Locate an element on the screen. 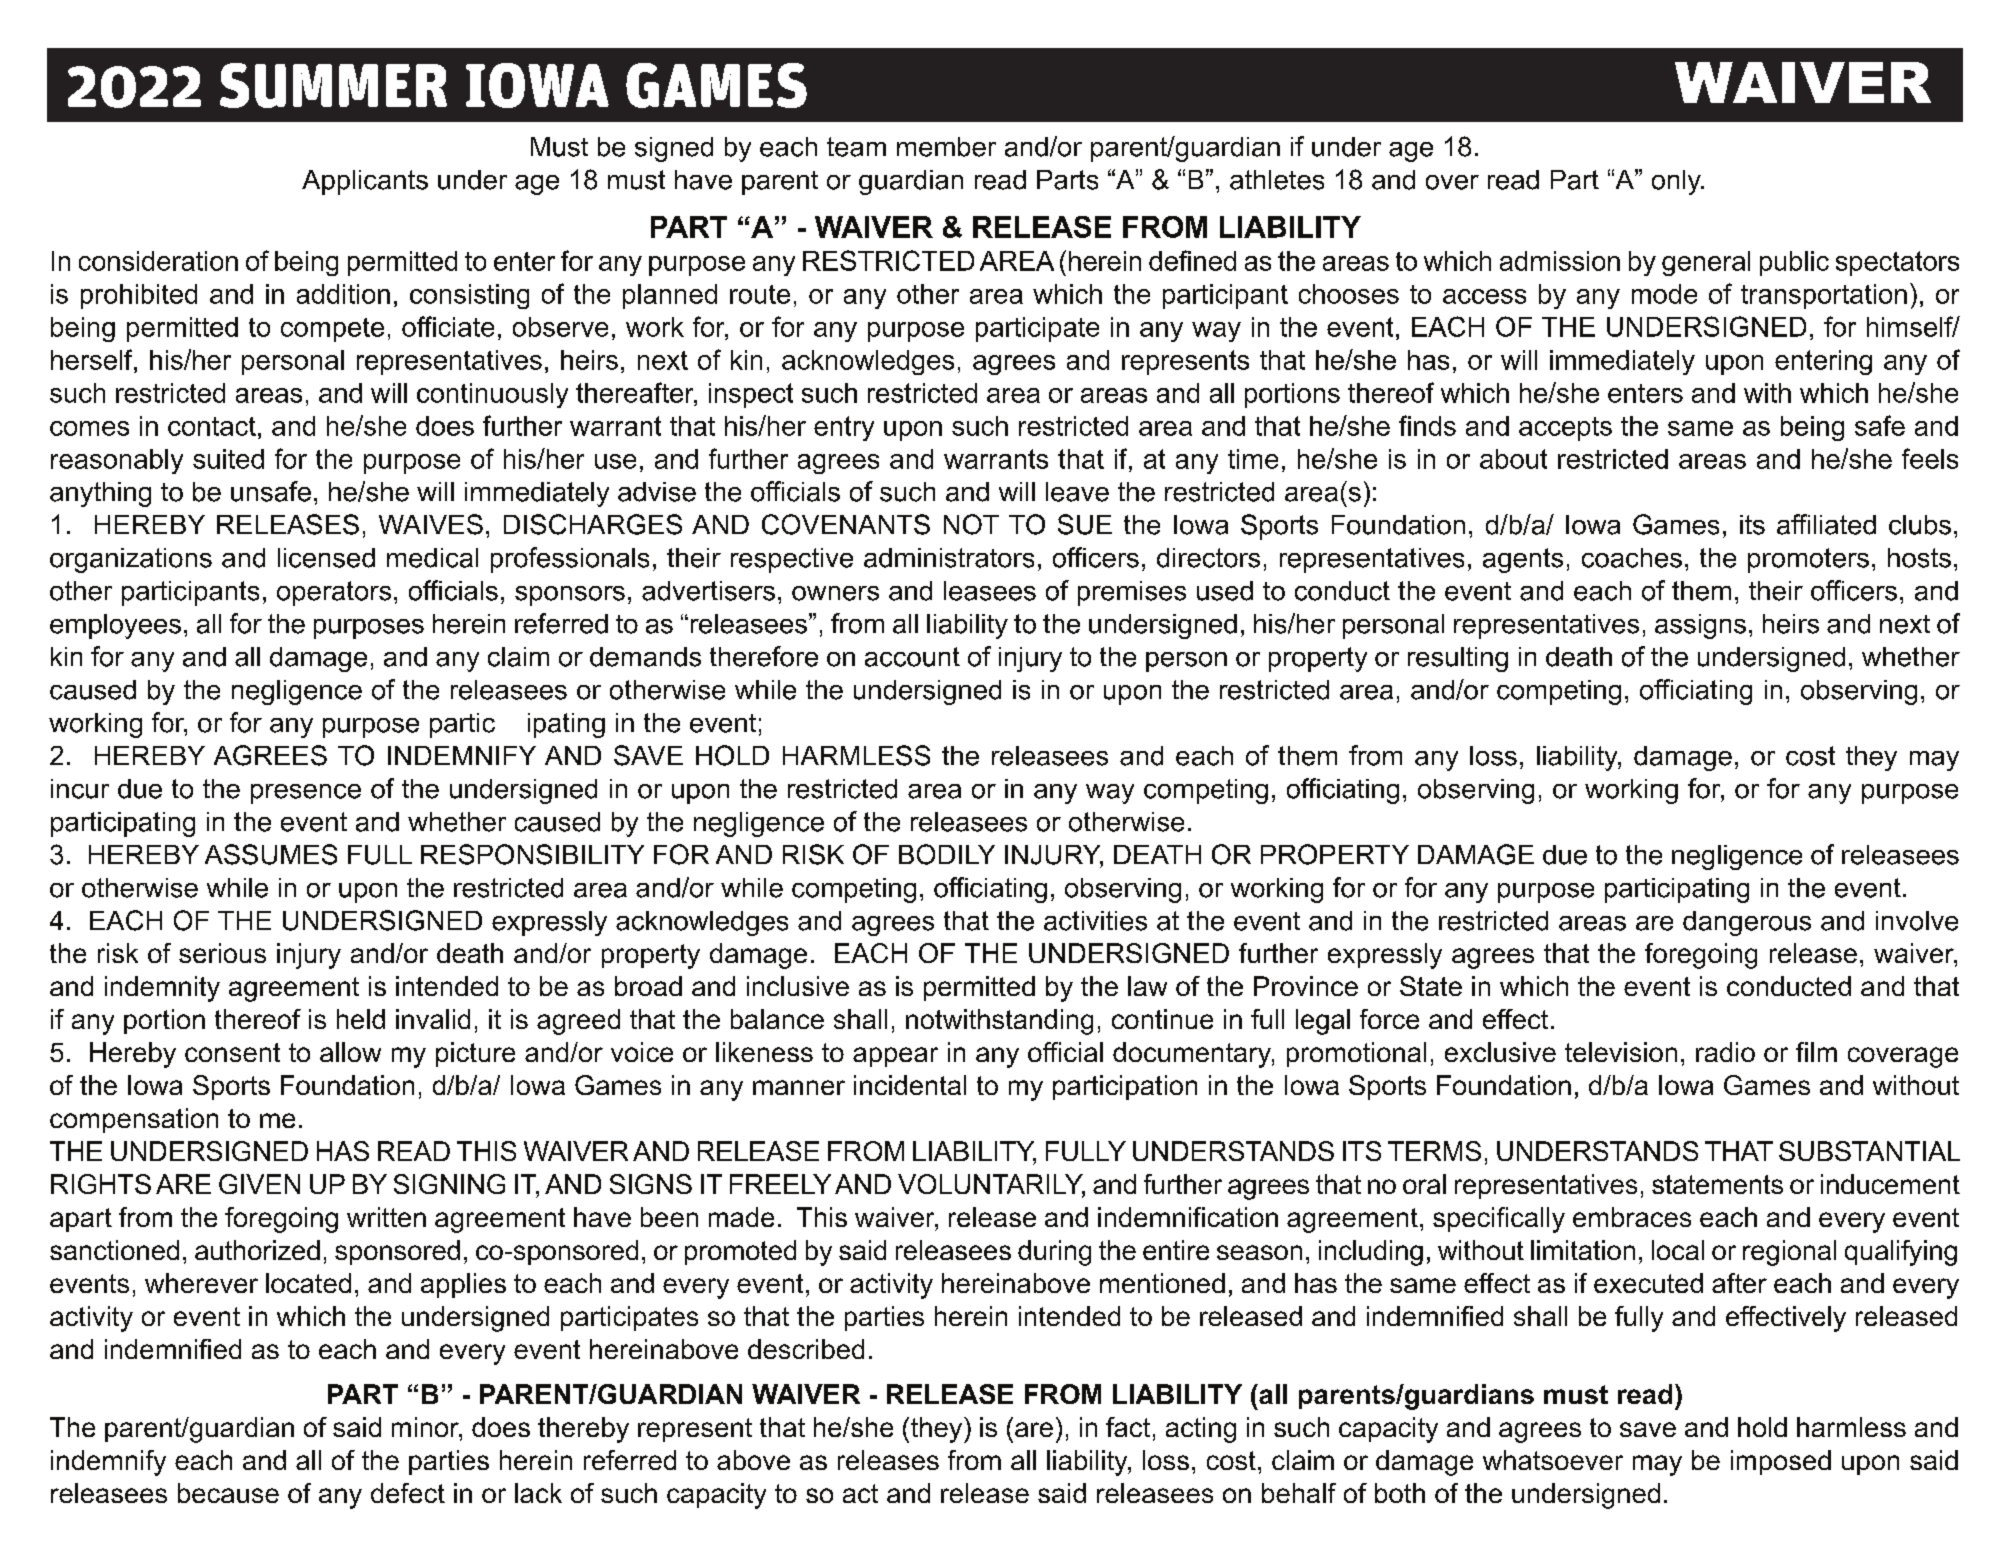 The width and height of the screenshot is (2009, 1553). presence is located at coordinates (306, 794).
